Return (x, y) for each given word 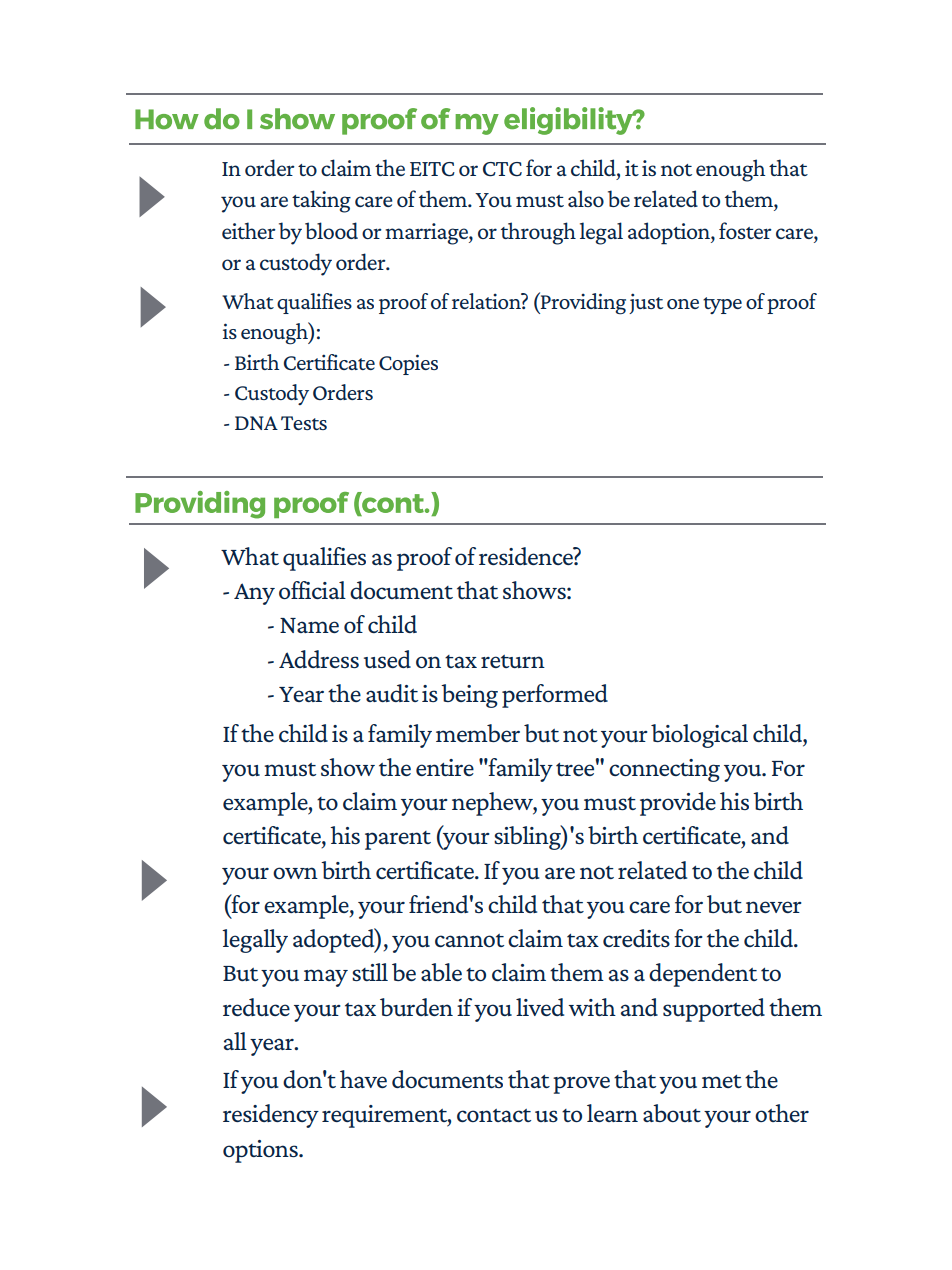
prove (581, 1085)
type (722, 305)
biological (699, 736)
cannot (469, 940)
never (774, 907)
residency (271, 1116)
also (586, 198)
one (683, 304)
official (312, 590)
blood (331, 230)
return (513, 661)
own (295, 873)
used (387, 659)
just (646, 303)
